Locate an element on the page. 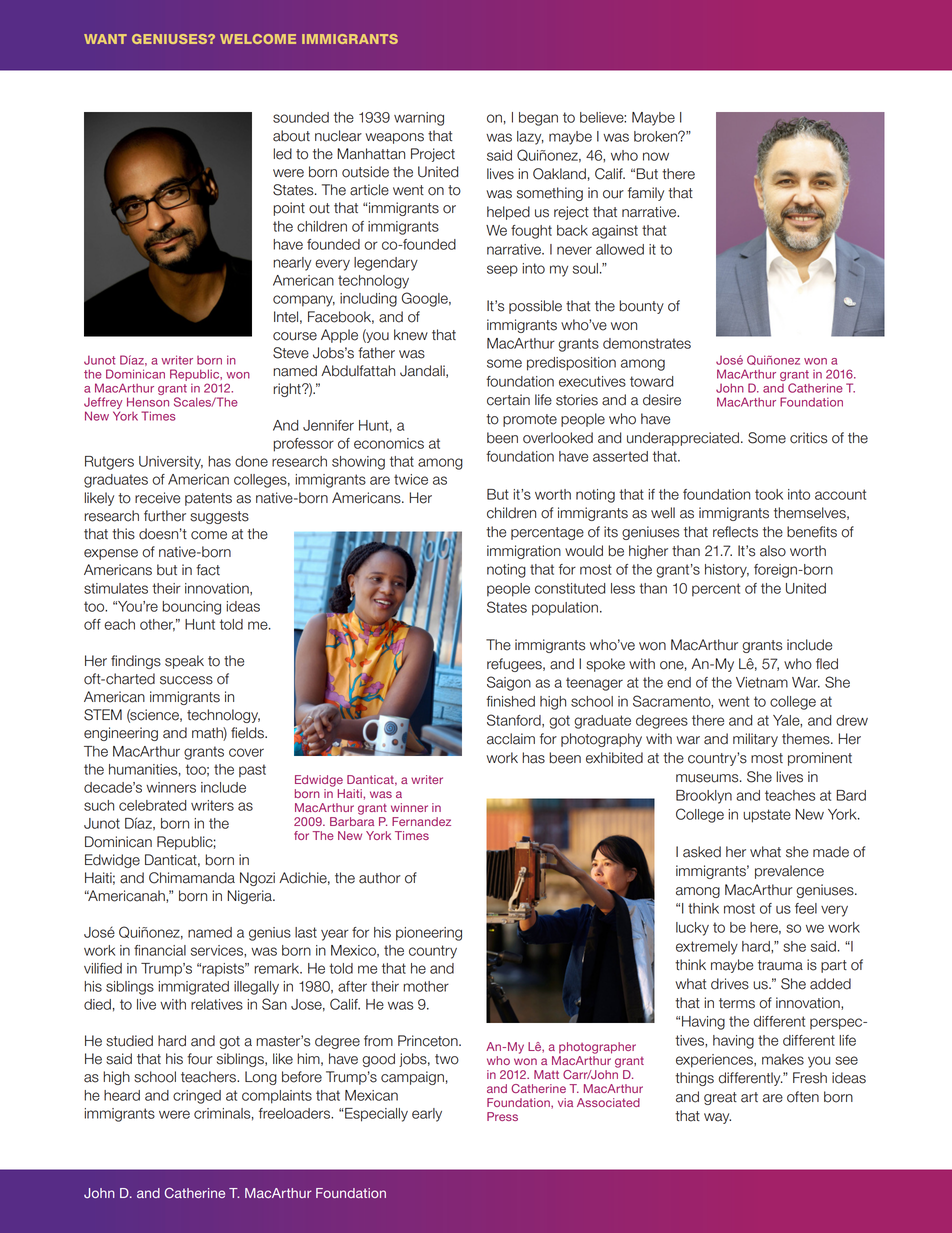  Fernandez is located at coordinates (421, 821).
